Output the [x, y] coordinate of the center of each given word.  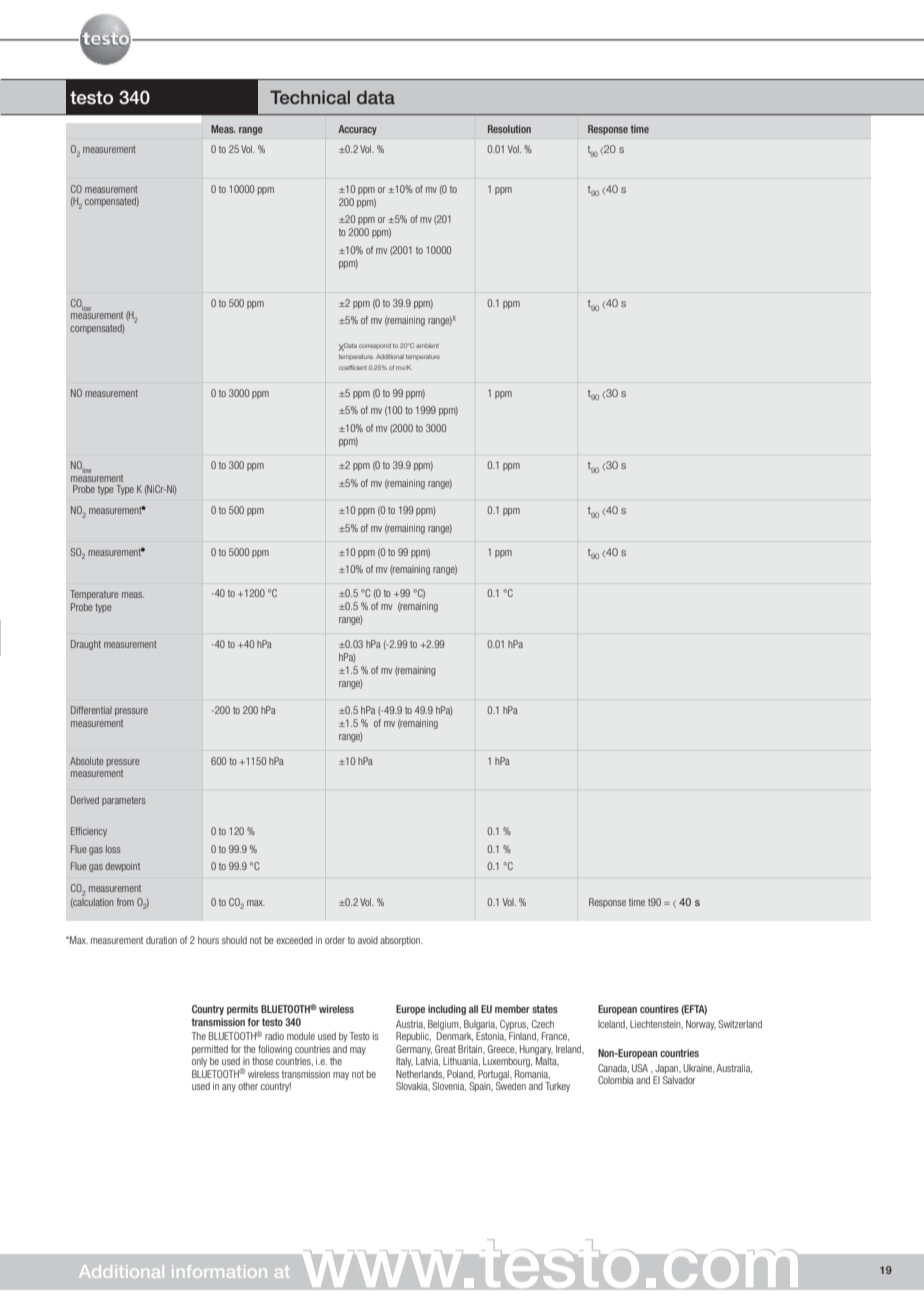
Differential [91, 710]
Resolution [509, 129]
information [219, 1271]
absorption [401, 941]
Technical [310, 97]
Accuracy [357, 130]
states [545, 1009]
